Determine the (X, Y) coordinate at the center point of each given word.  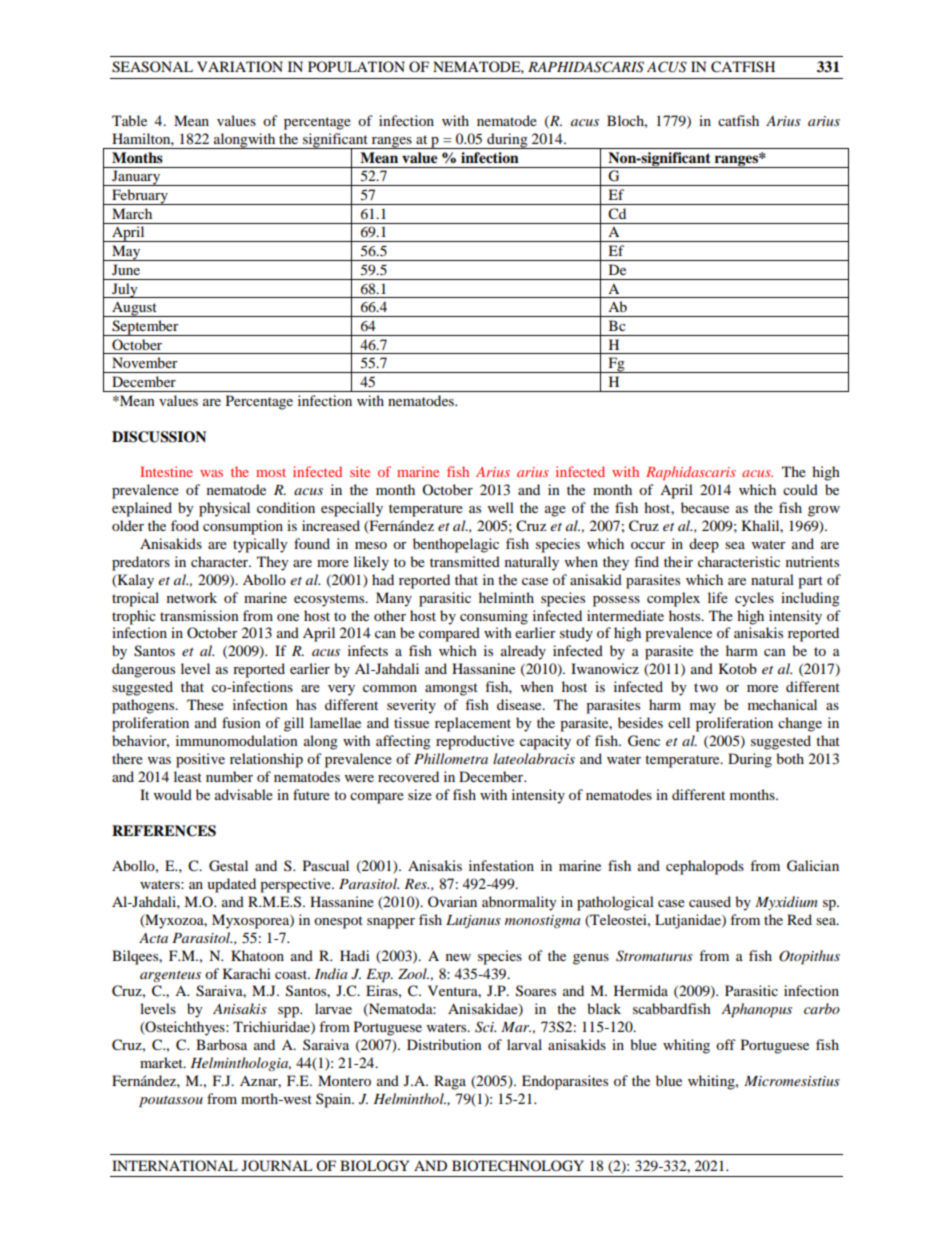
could (800, 489)
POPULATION (356, 67)
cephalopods (705, 867)
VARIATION (240, 66)
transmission (199, 615)
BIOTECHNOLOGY (518, 1166)
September (145, 328)
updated (231, 885)
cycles (754, 599)
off (726, 1044)
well (501, 507)
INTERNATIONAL (175, 1165)
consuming (494, 617)
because (705, 507)
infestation (501, 865)
